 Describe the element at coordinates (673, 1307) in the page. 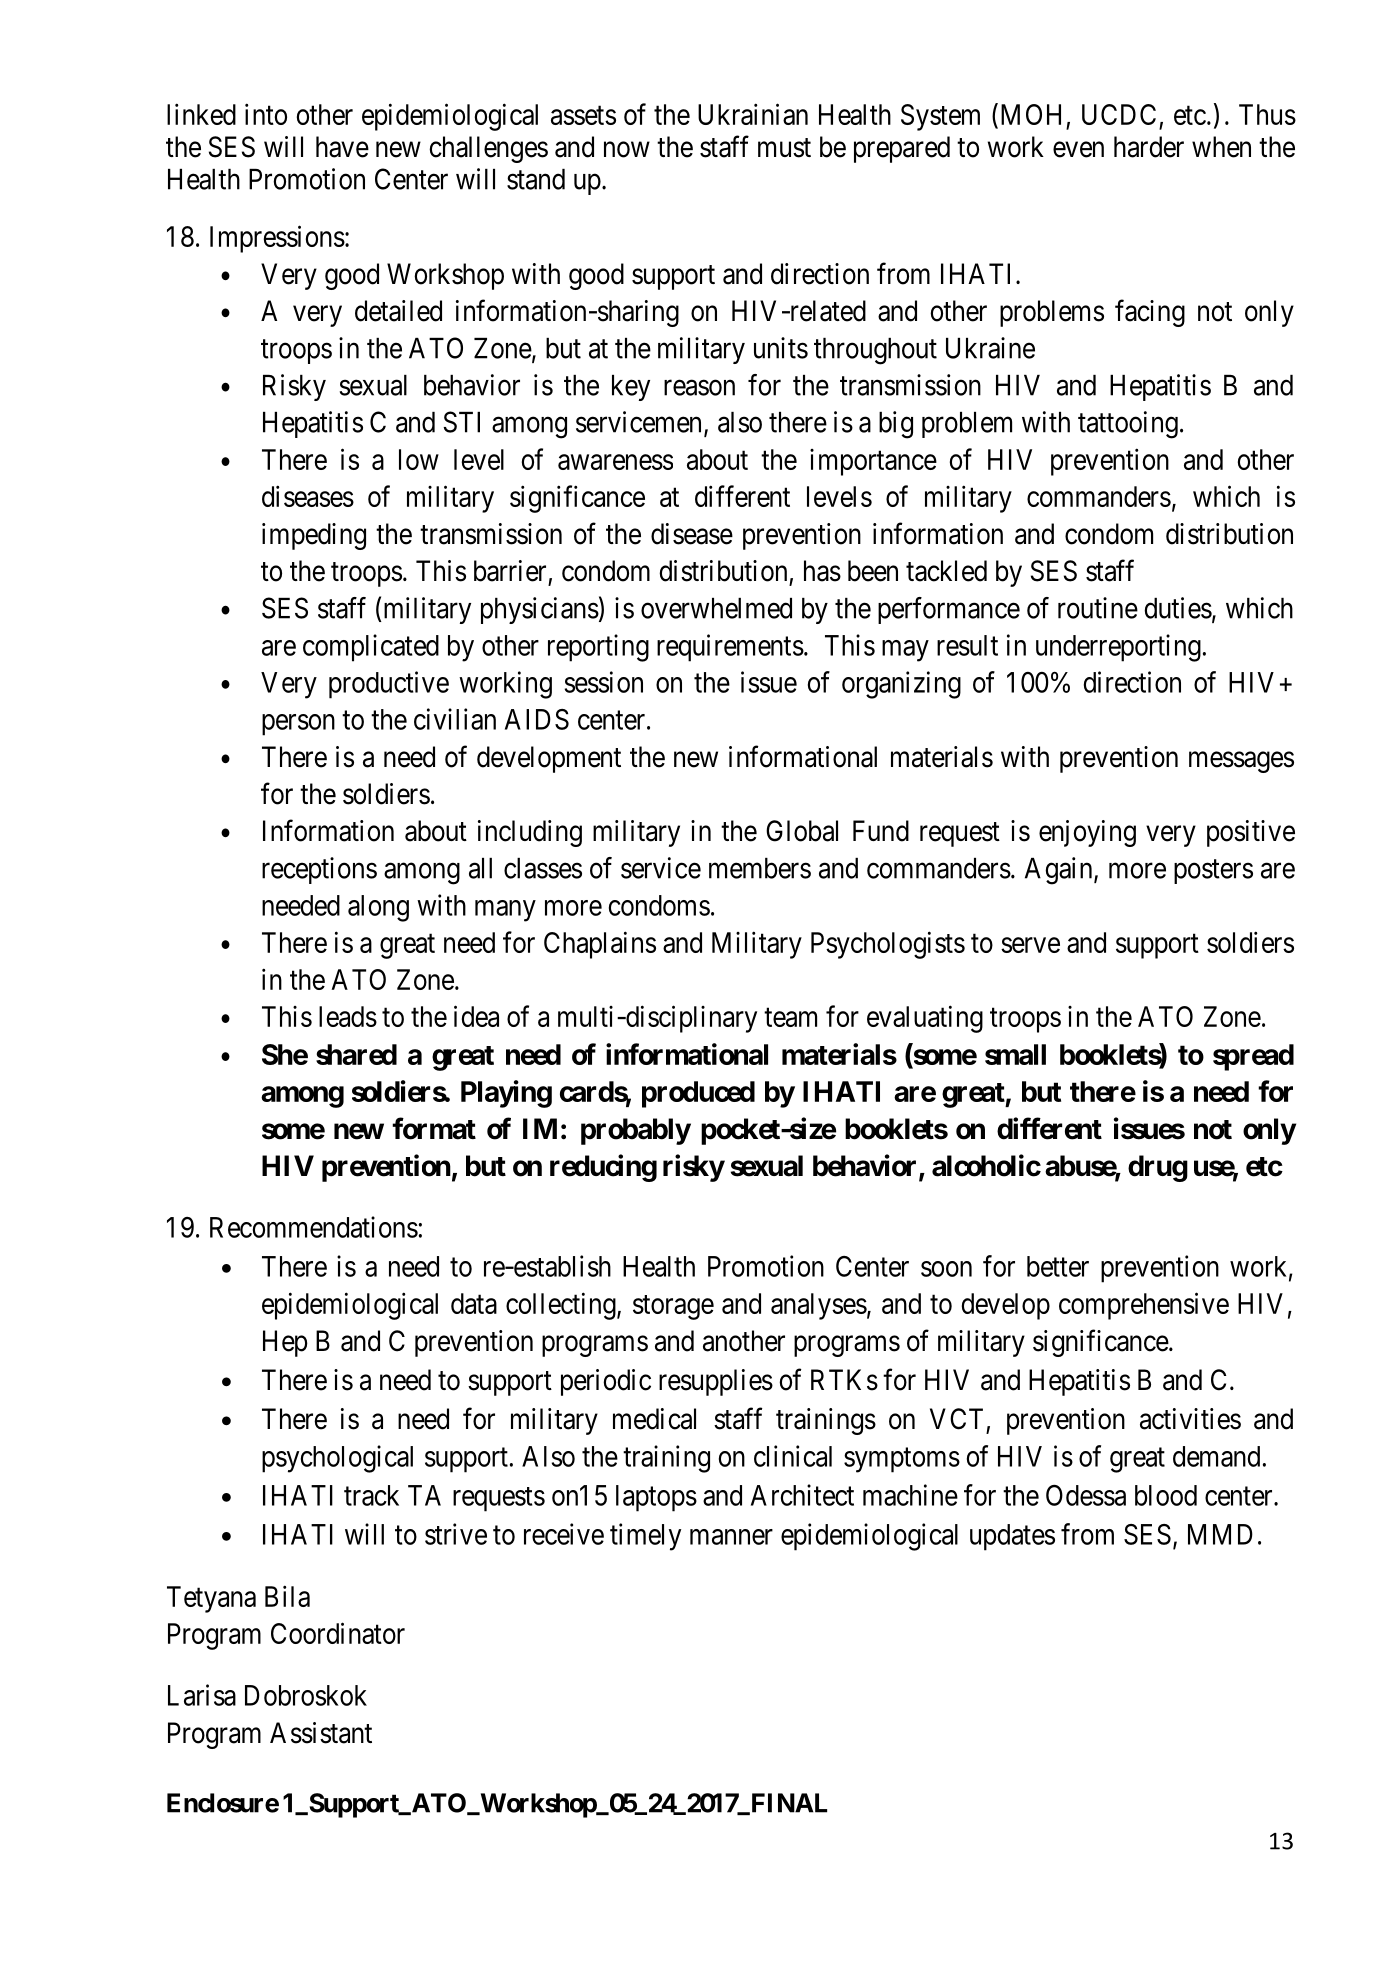

I see `storage` at that location.
